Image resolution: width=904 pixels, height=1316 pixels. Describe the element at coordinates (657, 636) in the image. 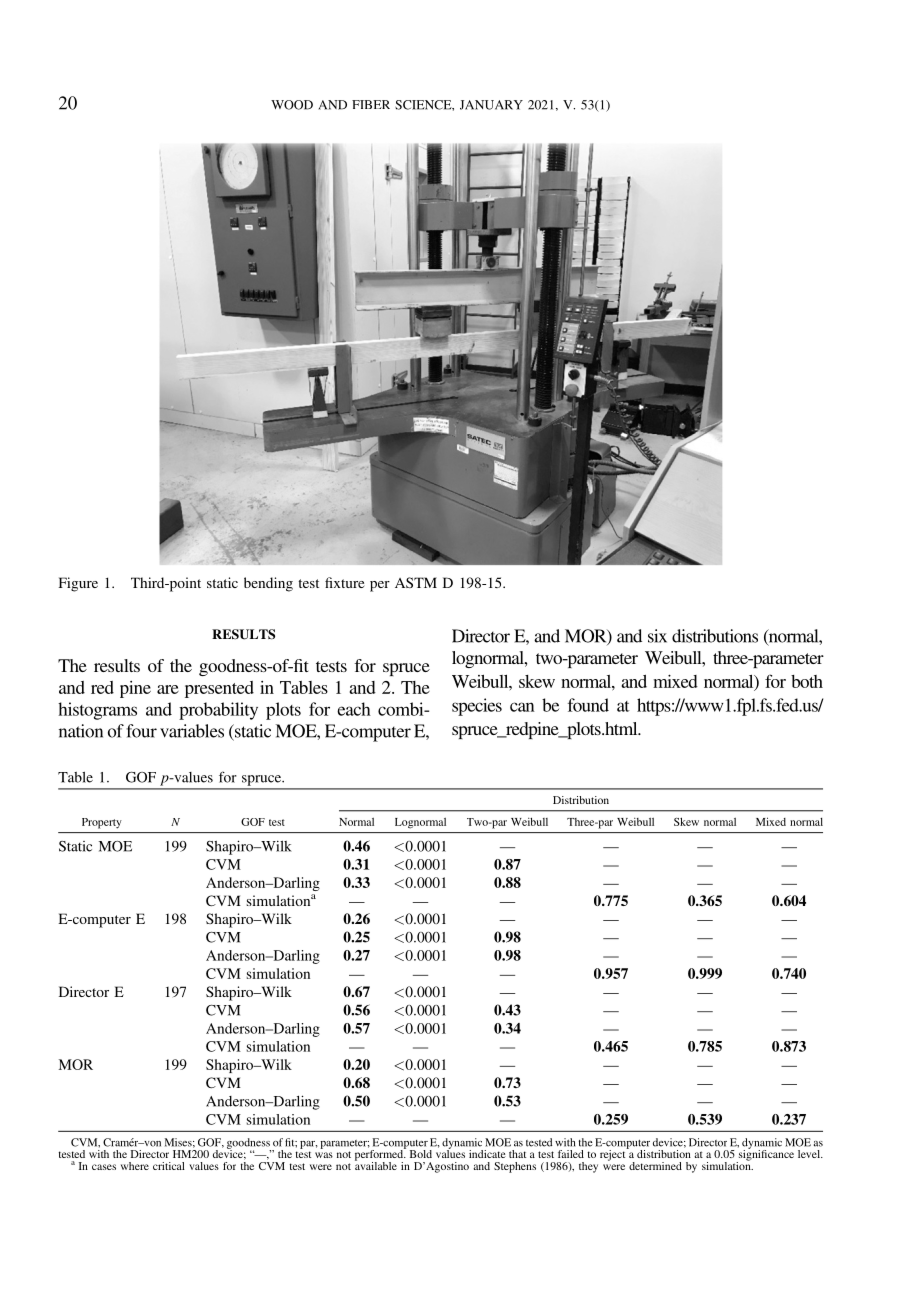

I see `six` at that location.
